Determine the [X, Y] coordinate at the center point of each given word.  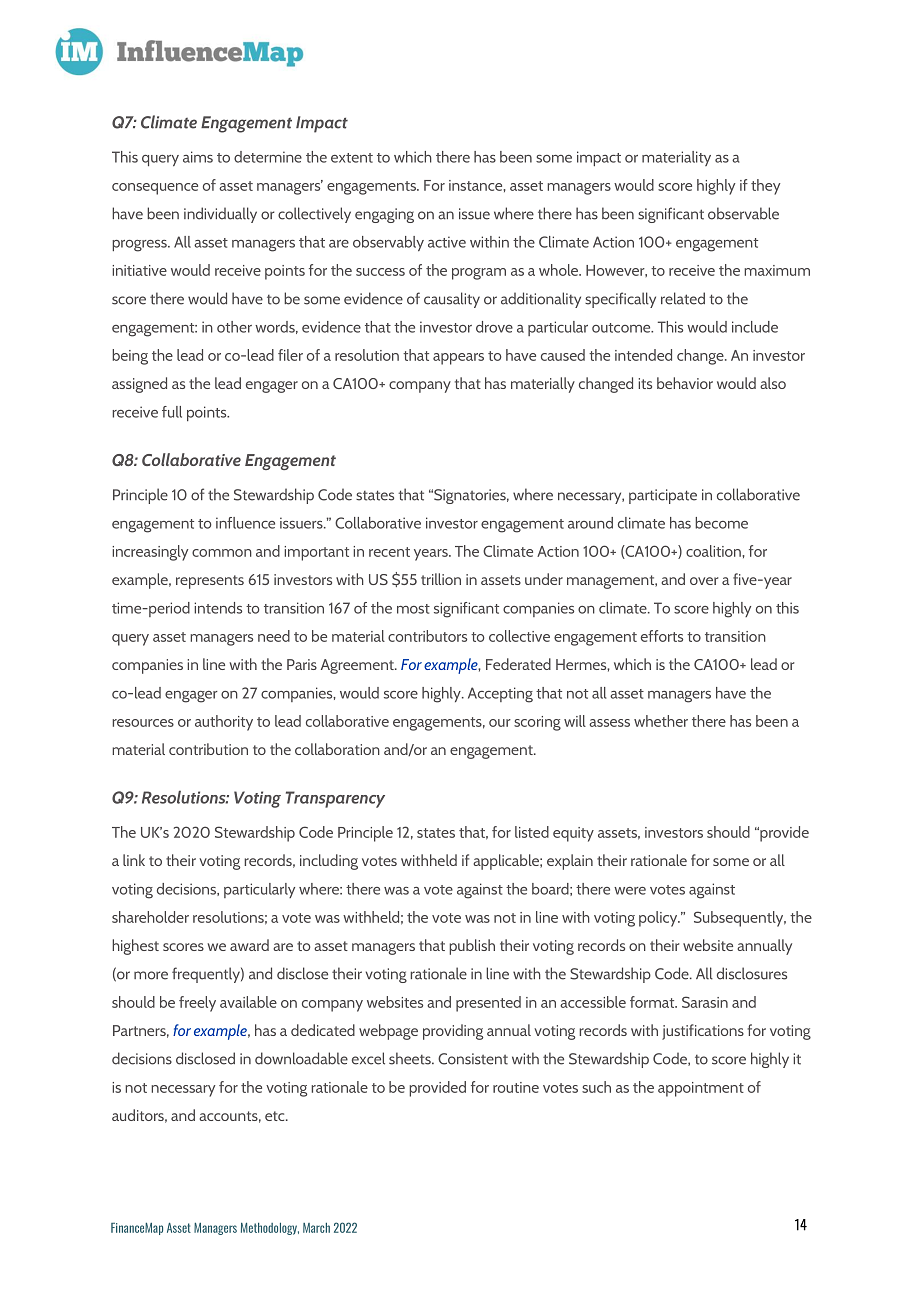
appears [458, 359]
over [704, 581]
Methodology [270, 1229]
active [447, 242]
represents [210, 582]
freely [197, 1004]
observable [743, 213]
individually [220, 215]
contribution [208, 749]
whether [661, 721]
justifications [703, 1032]
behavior [685, 383]
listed [532, 832]
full [172, 412]
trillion [441, 579]
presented [488, 1004]
